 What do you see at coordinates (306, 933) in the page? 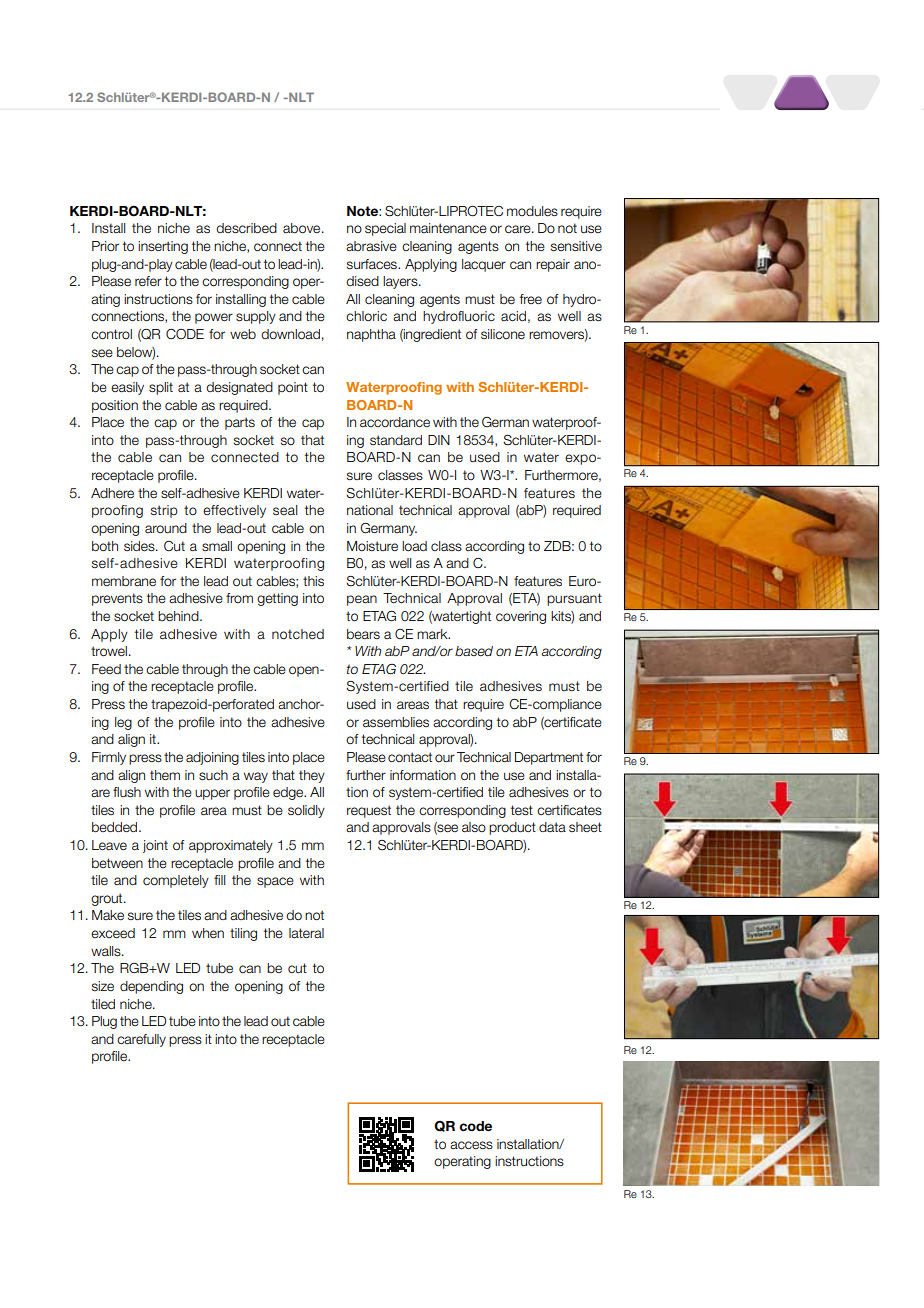
I see `lateral` at bounding box center [306, 933].
